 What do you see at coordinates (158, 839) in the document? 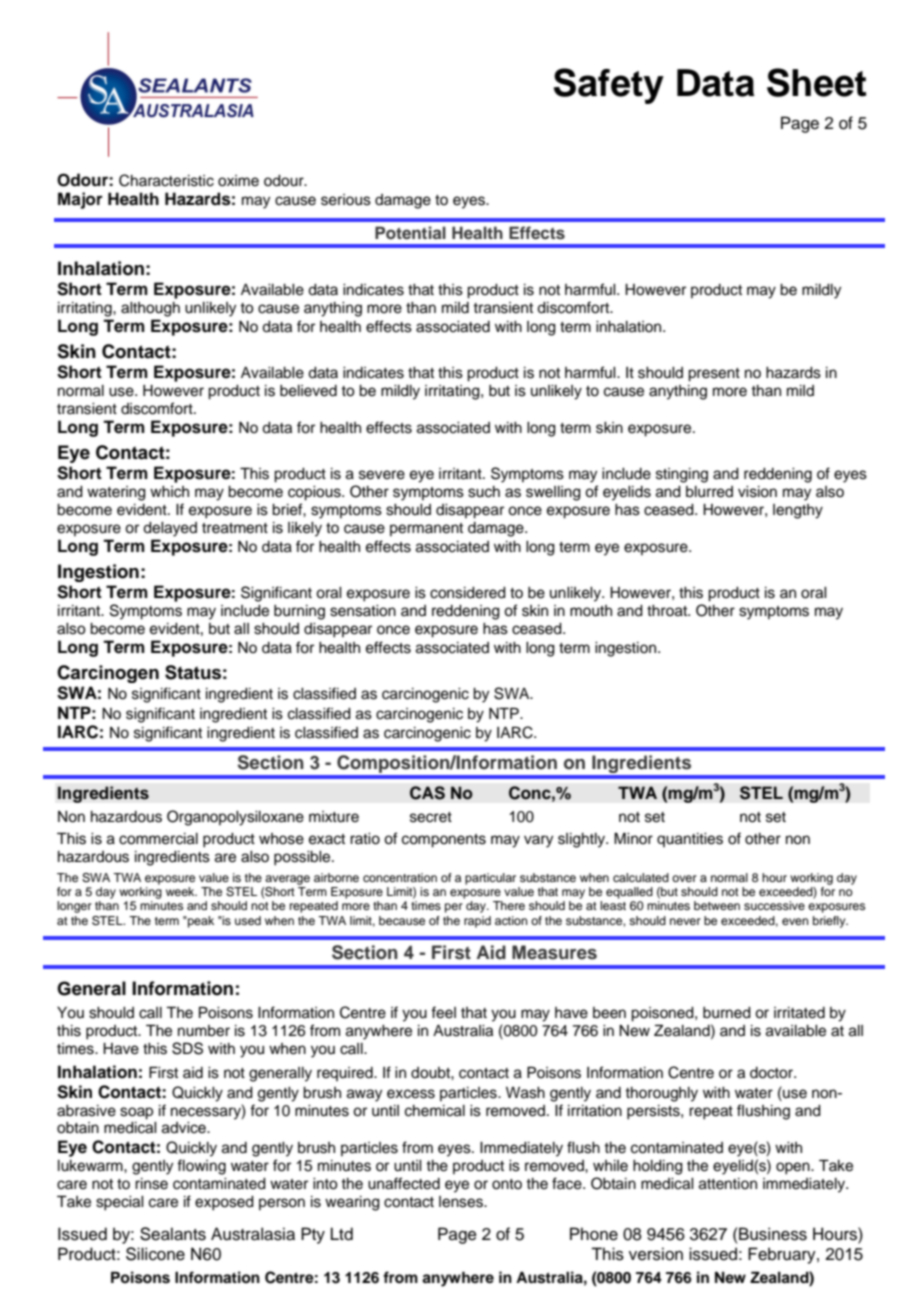
I see `commercial` at bounding box center [158, 839].
